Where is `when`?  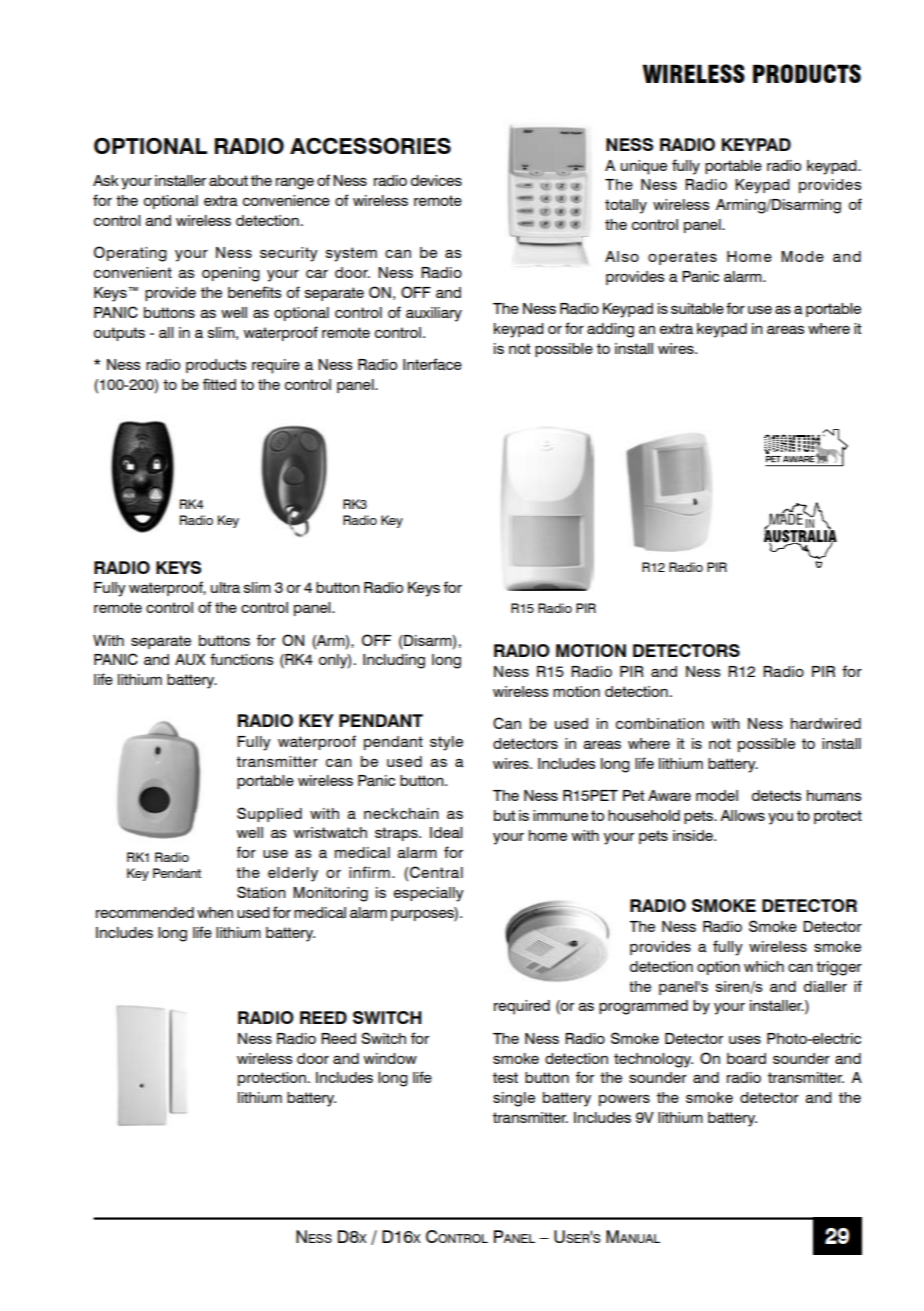 when is located at coordinates (215, 912).
